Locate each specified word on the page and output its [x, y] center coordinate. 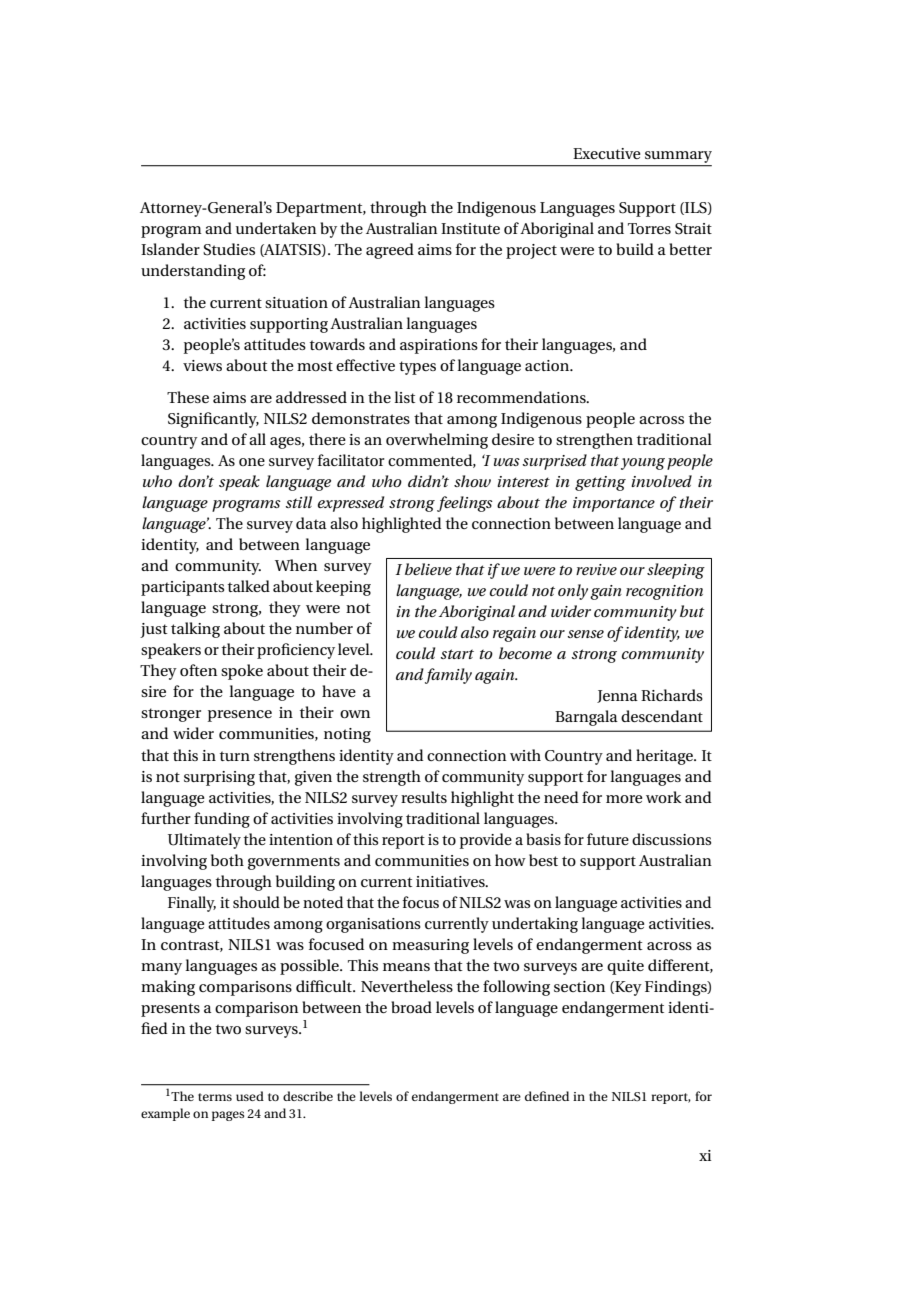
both [227, 860]
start [457, 654]
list [404, 397]
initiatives [451, 881]
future [608, 839]
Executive [607, 153]
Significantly [213, 420]
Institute [470, 228]
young [643, 464]
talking [195, 630]
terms [215, 1097]
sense [586, 634]
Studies [229, 249]
